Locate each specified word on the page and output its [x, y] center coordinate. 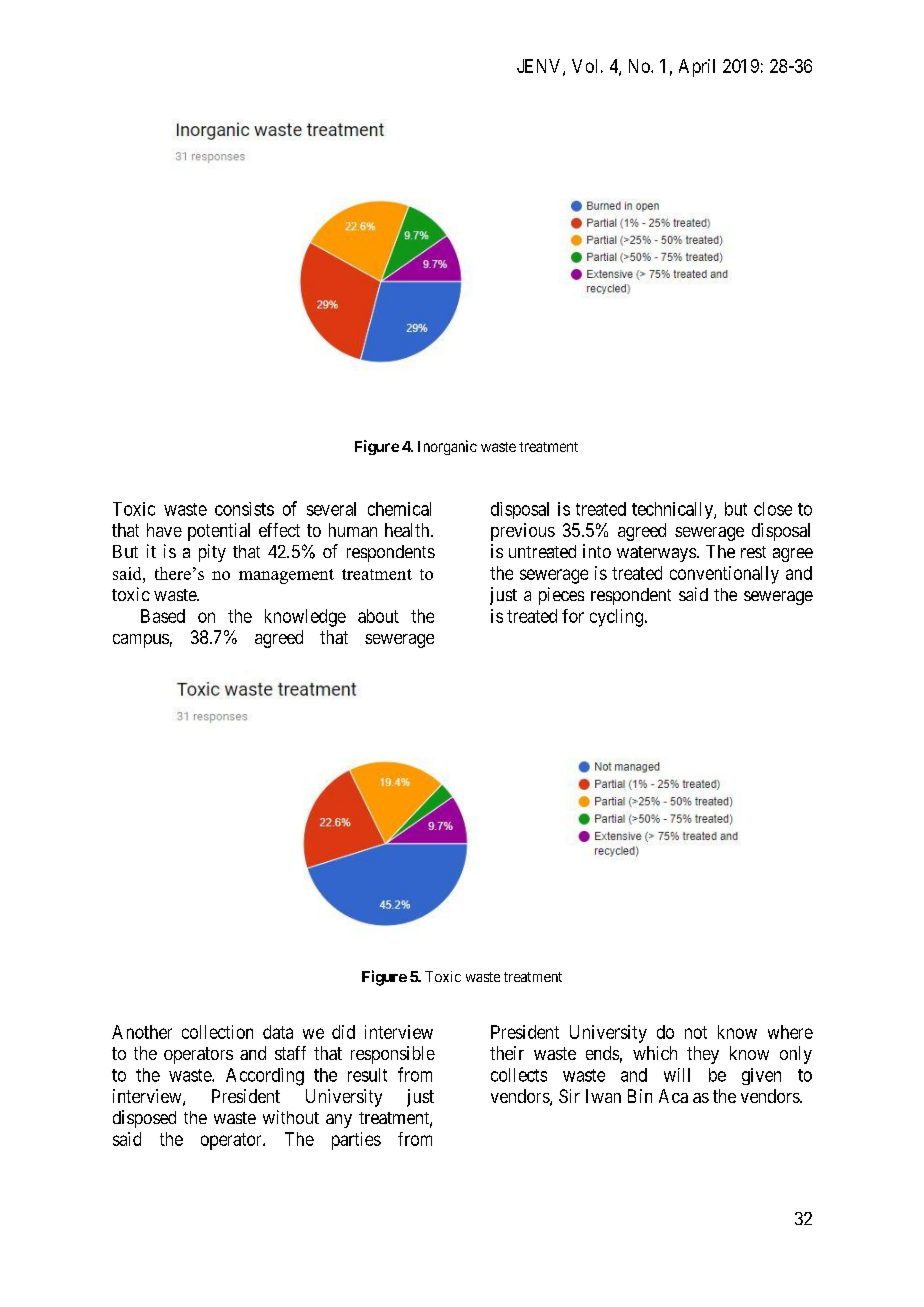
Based [163, 616]
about [378, 616]
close [773, 509]
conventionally [724, 575]
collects [519, 1075]
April [697, 68]
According [265, 1077]
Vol [584, 66]
